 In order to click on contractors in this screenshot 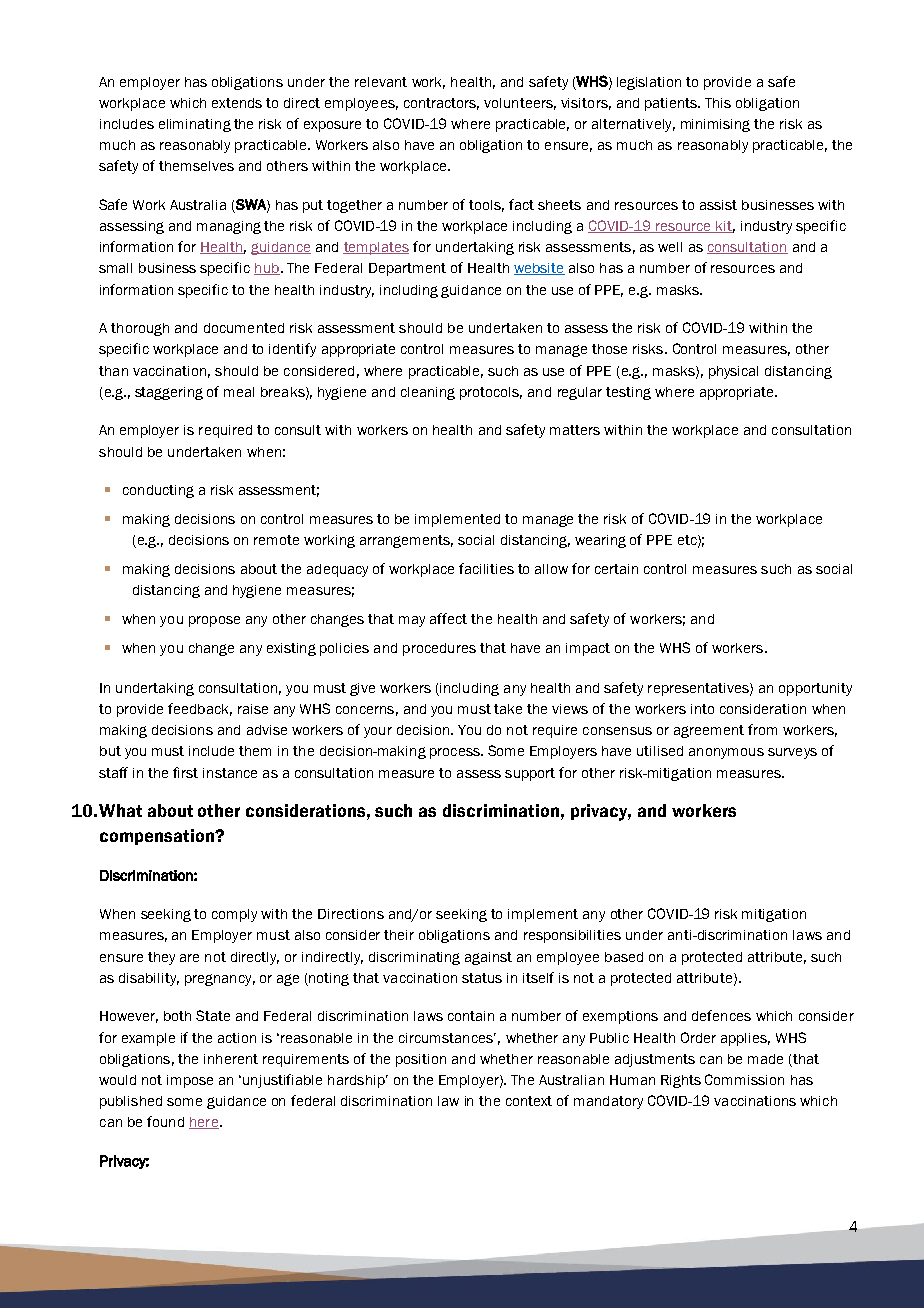, I will do `click(441, 104)`.
